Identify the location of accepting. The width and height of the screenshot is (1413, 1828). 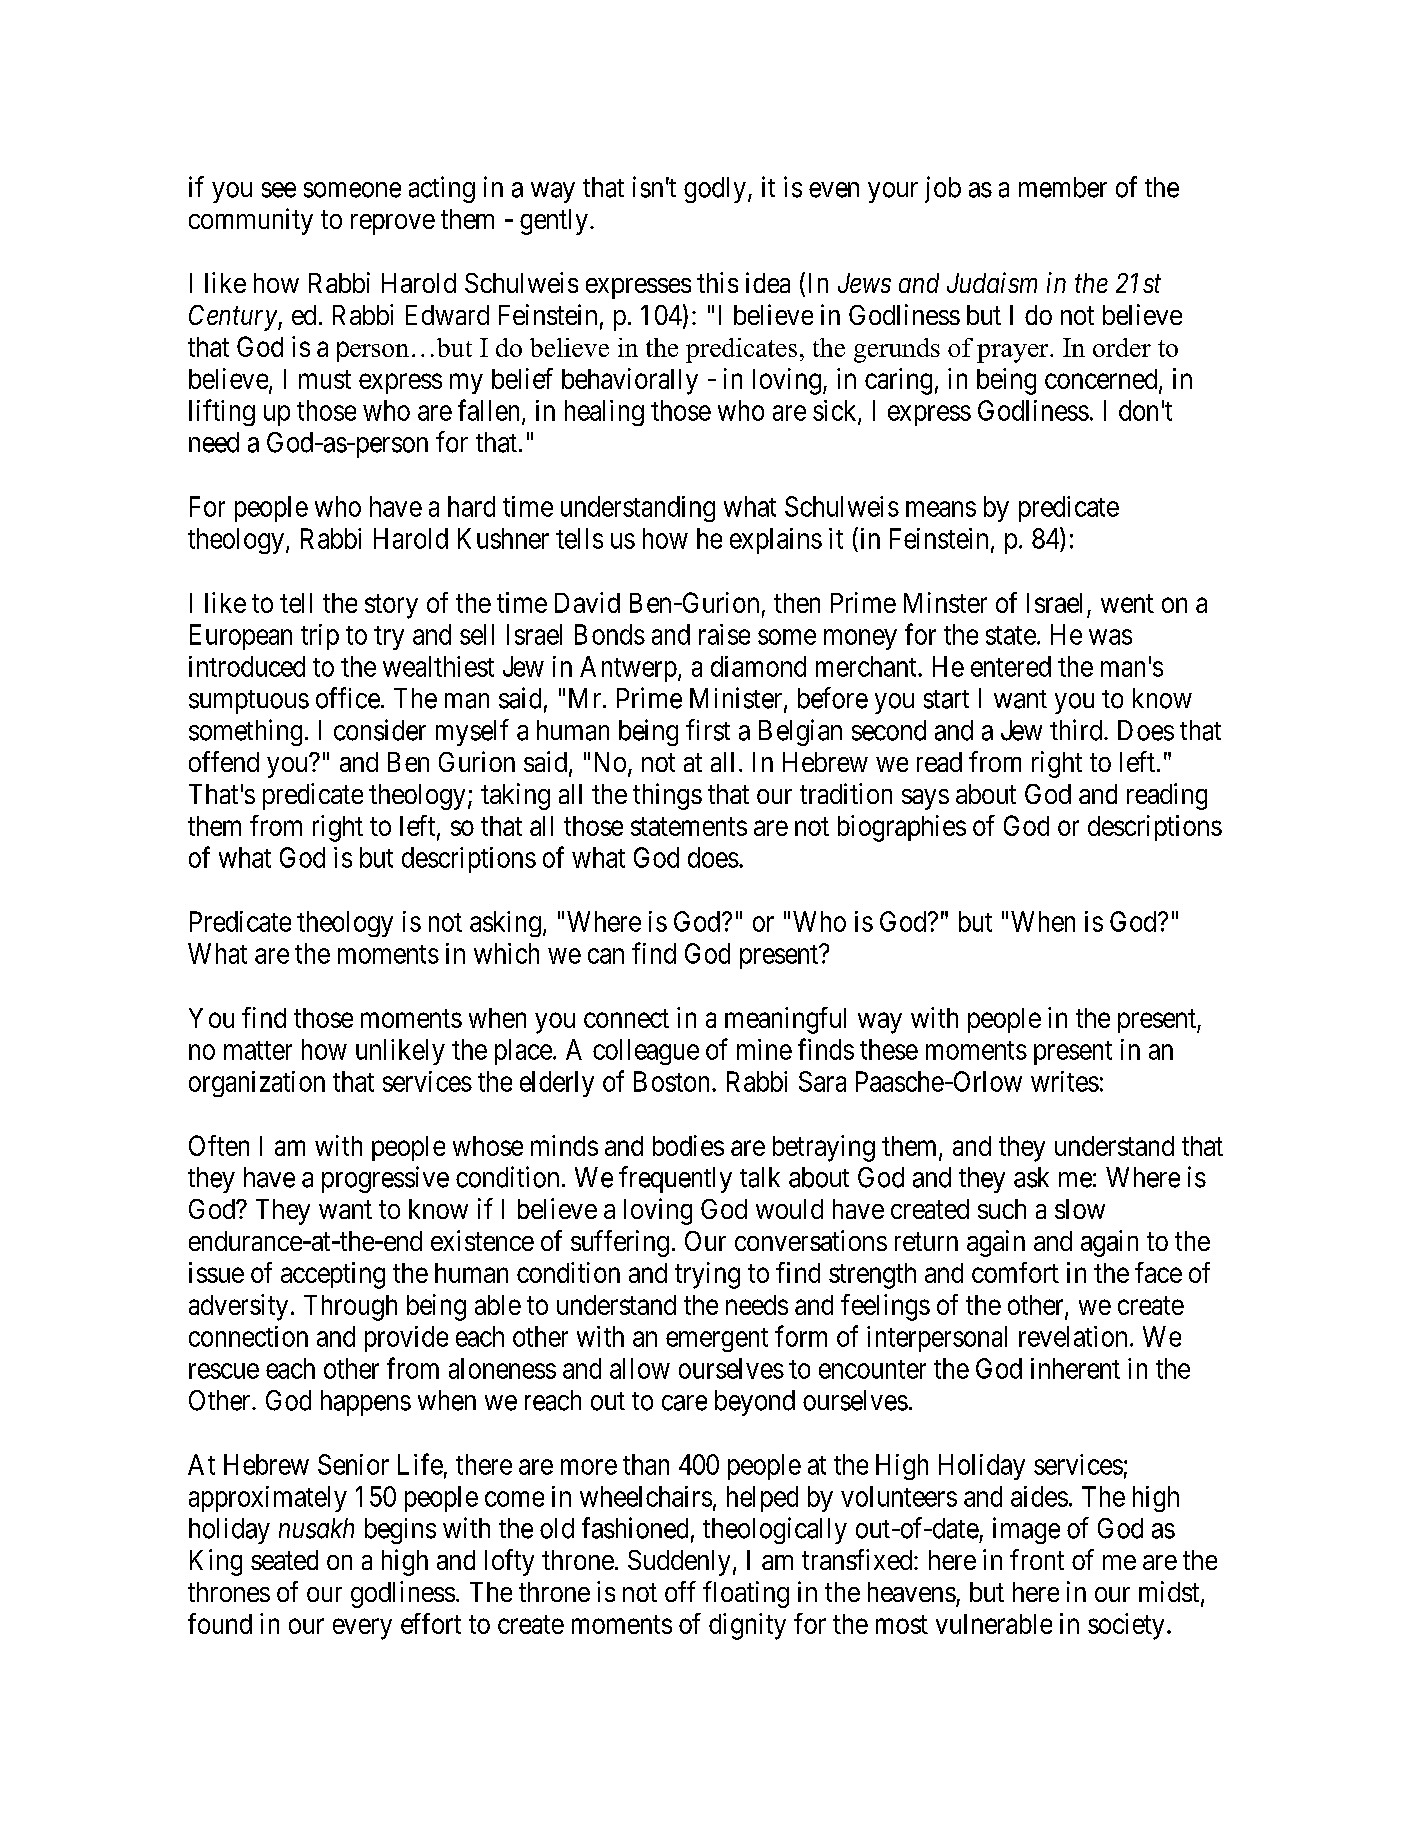
(333, 1275).
